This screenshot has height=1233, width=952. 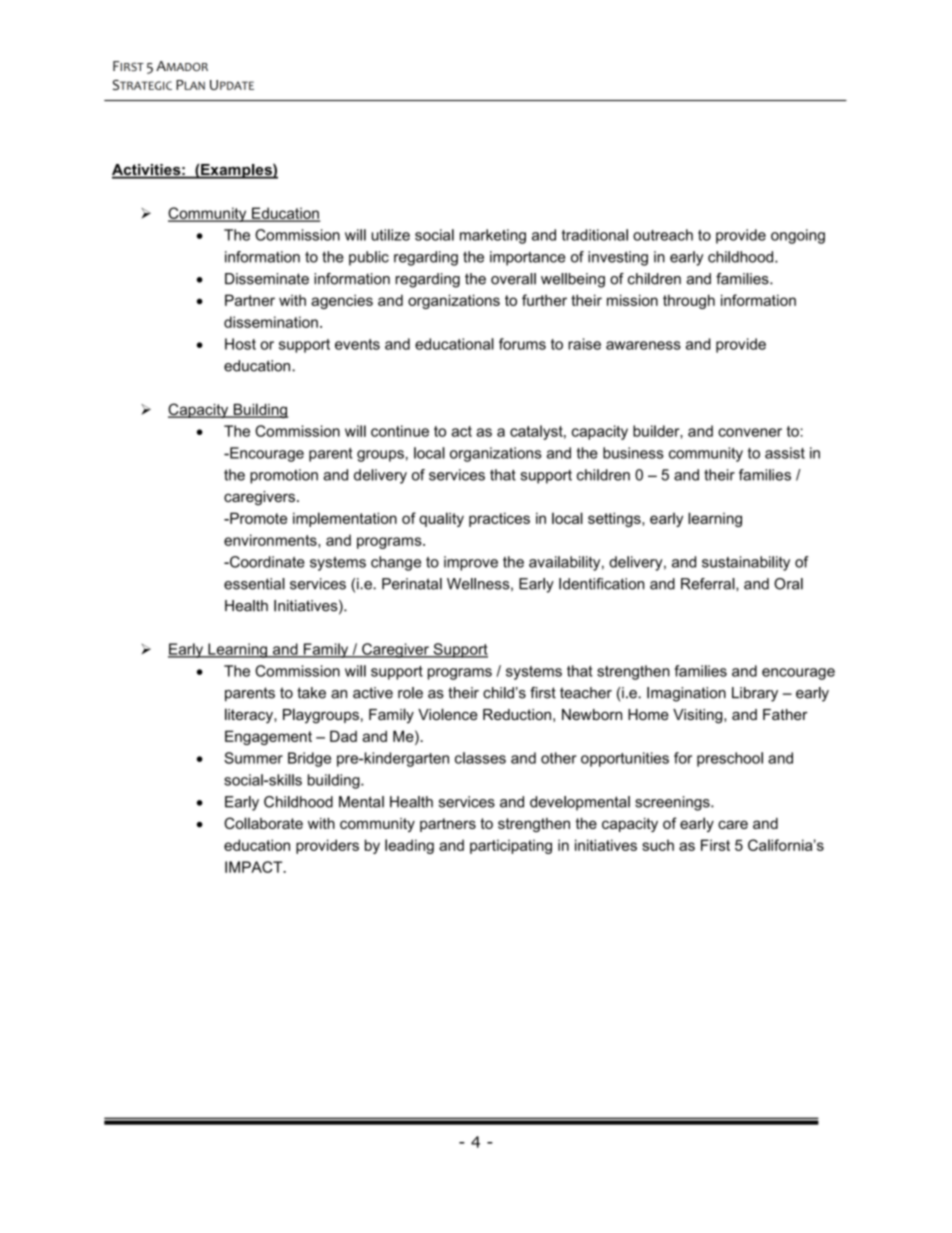 What do you see at coordinates (266, 562) in the screenshot?
I see `Coordinate` at bounding box center [266, 562].
